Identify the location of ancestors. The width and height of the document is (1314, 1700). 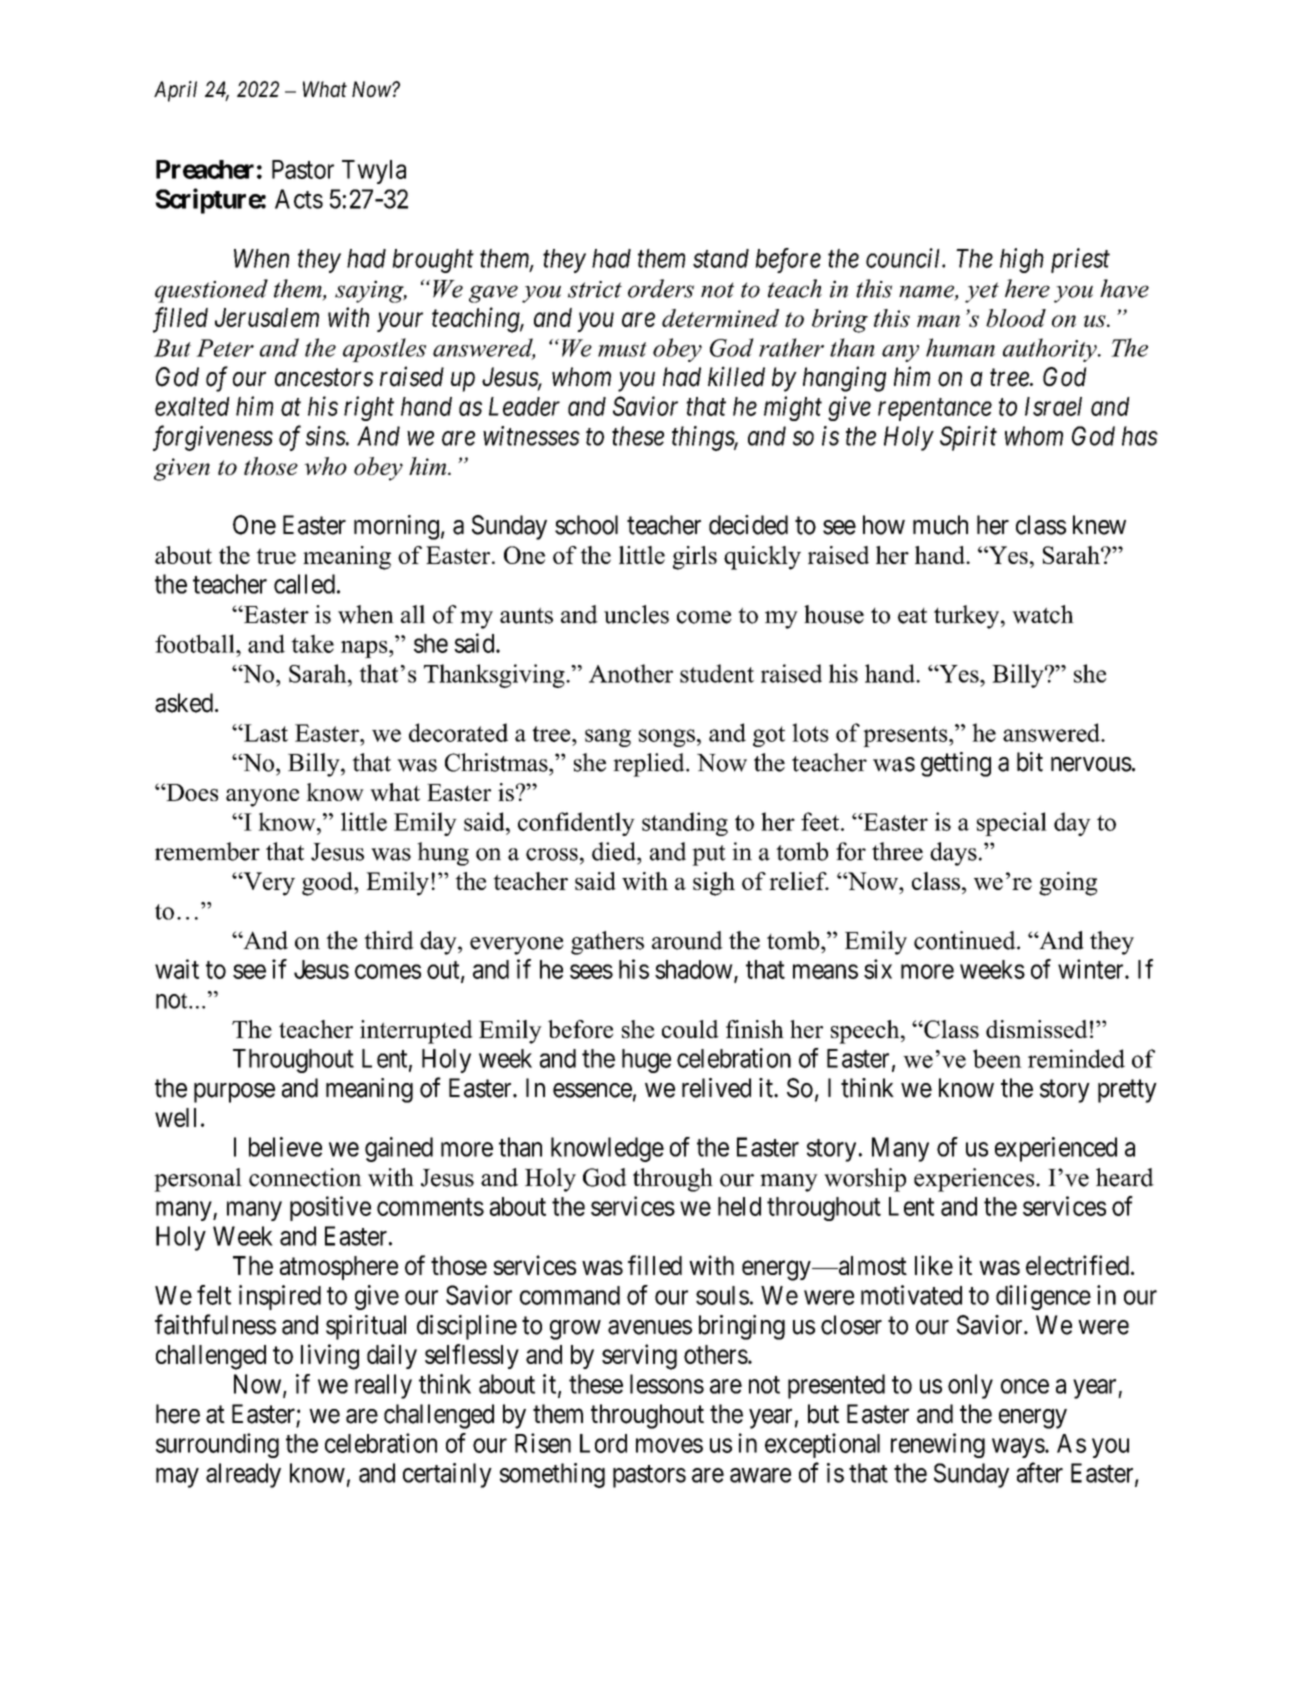
(324, 378).
